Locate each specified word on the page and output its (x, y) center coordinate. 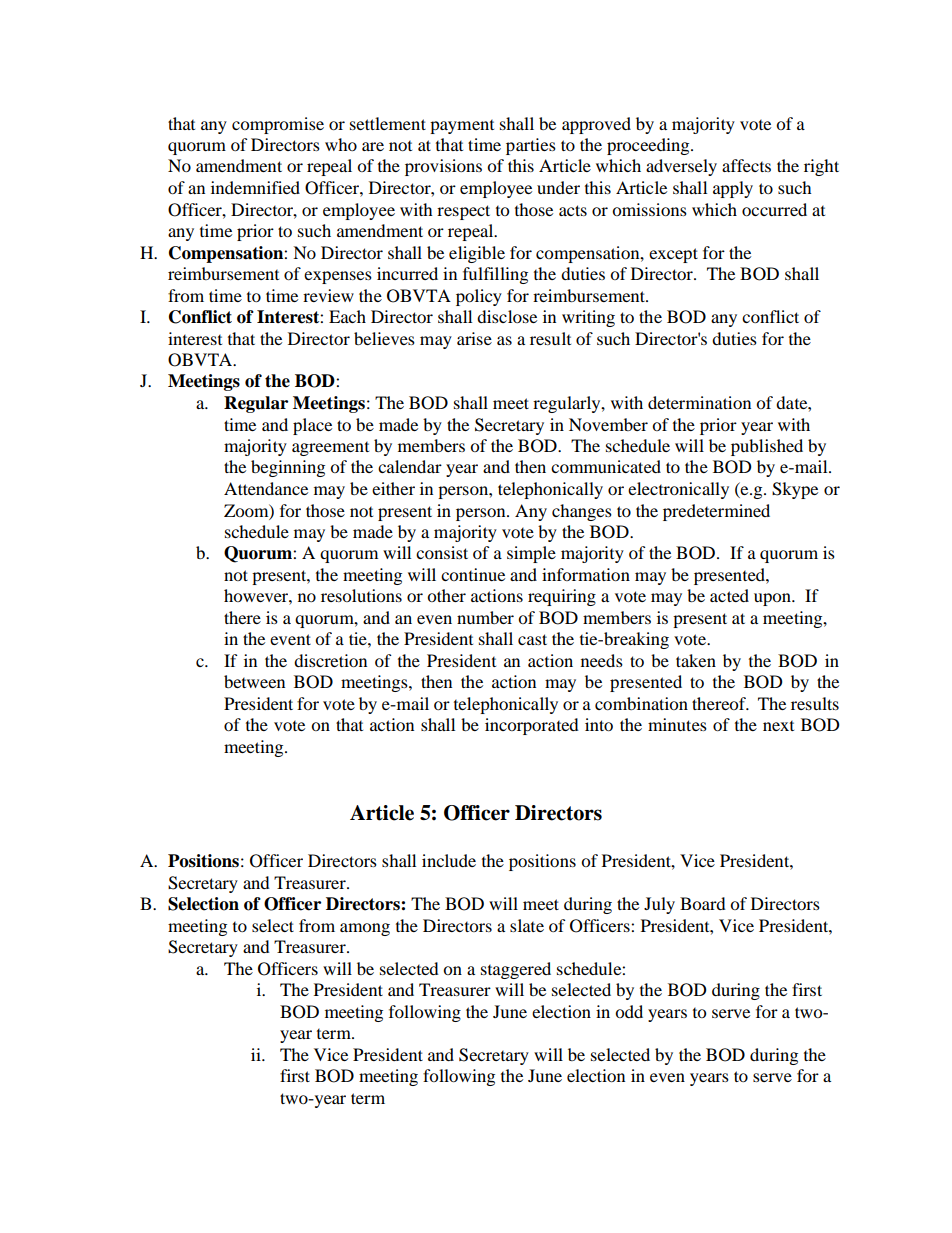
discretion (330, 660)
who (341, 144)
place (312, 426)
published (767, 447)
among (365, 929)
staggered (516, 970)
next (778, 726)
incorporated (532, 726)
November (608, 424)
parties (531, 146)
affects (746, 165)
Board (703, 903)
